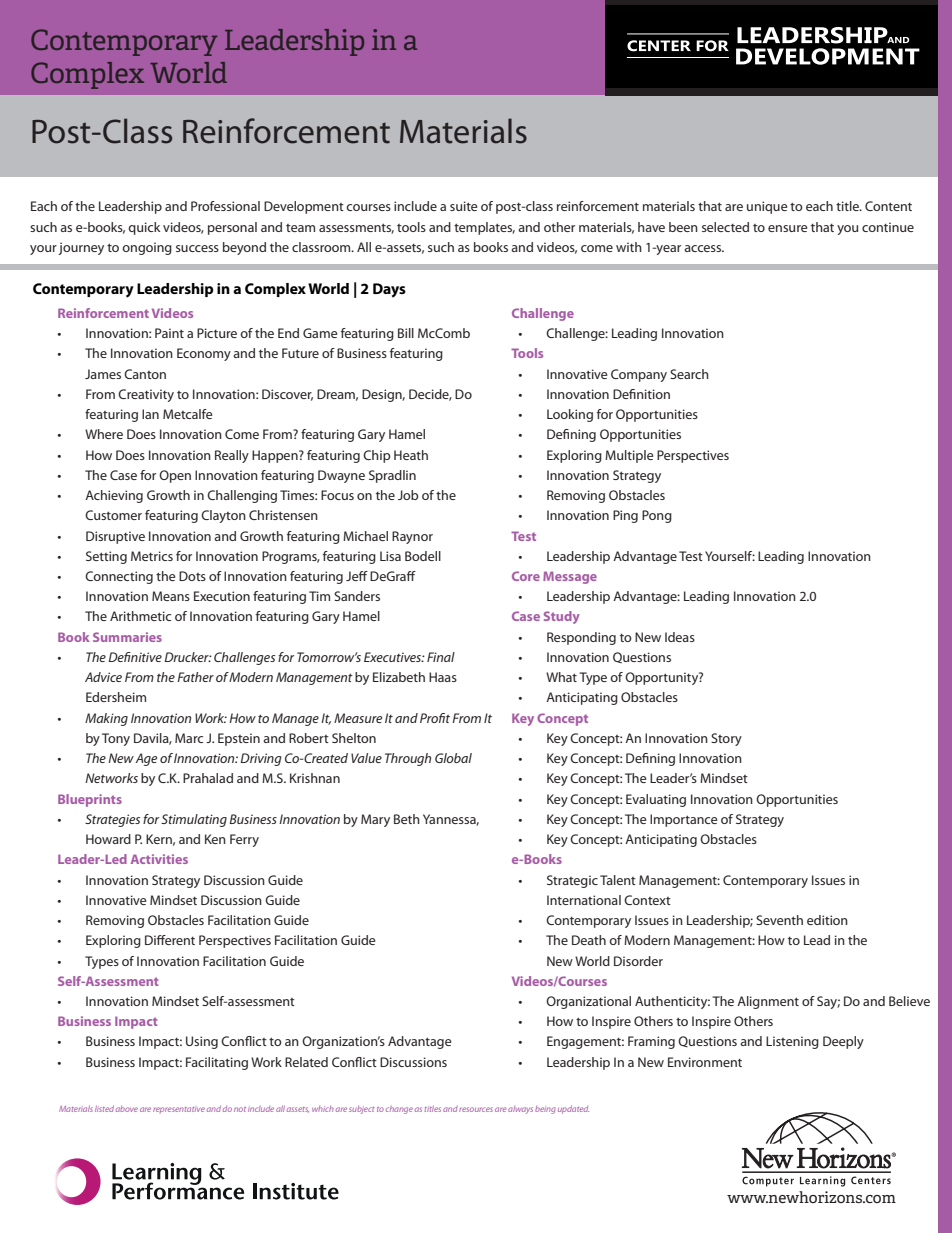  I want to click on Really, so click(232, 456).
